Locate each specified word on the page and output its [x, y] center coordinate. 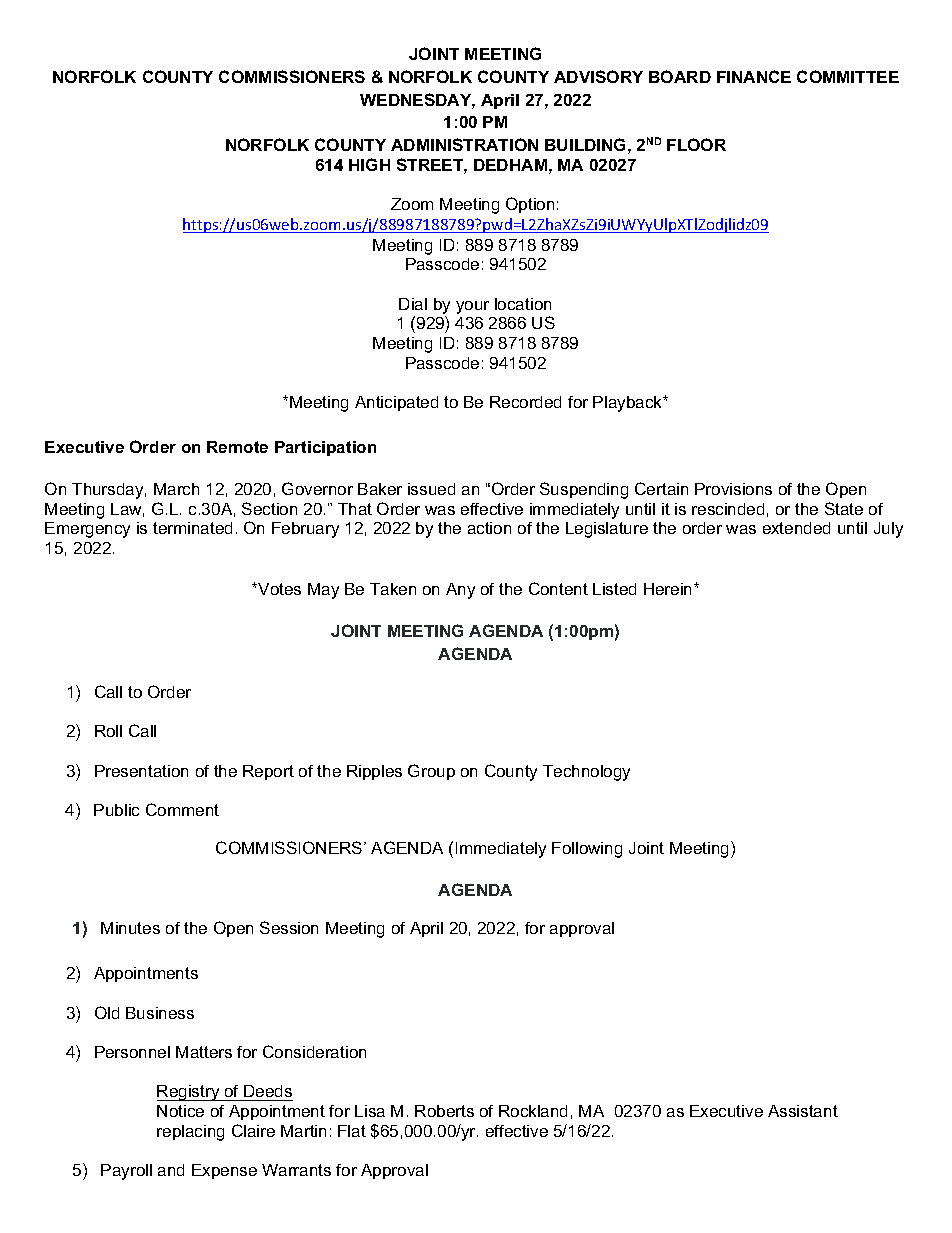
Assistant [803, 1111]
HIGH [369, 164]
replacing [190, 1133]
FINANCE [754, 76]
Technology [586, 773]
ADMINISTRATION [464, 144]
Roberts [444, 1111]
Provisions [733, 489]
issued [431, 489]
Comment [182, 809]
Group [431, 772]
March [176, 489]
